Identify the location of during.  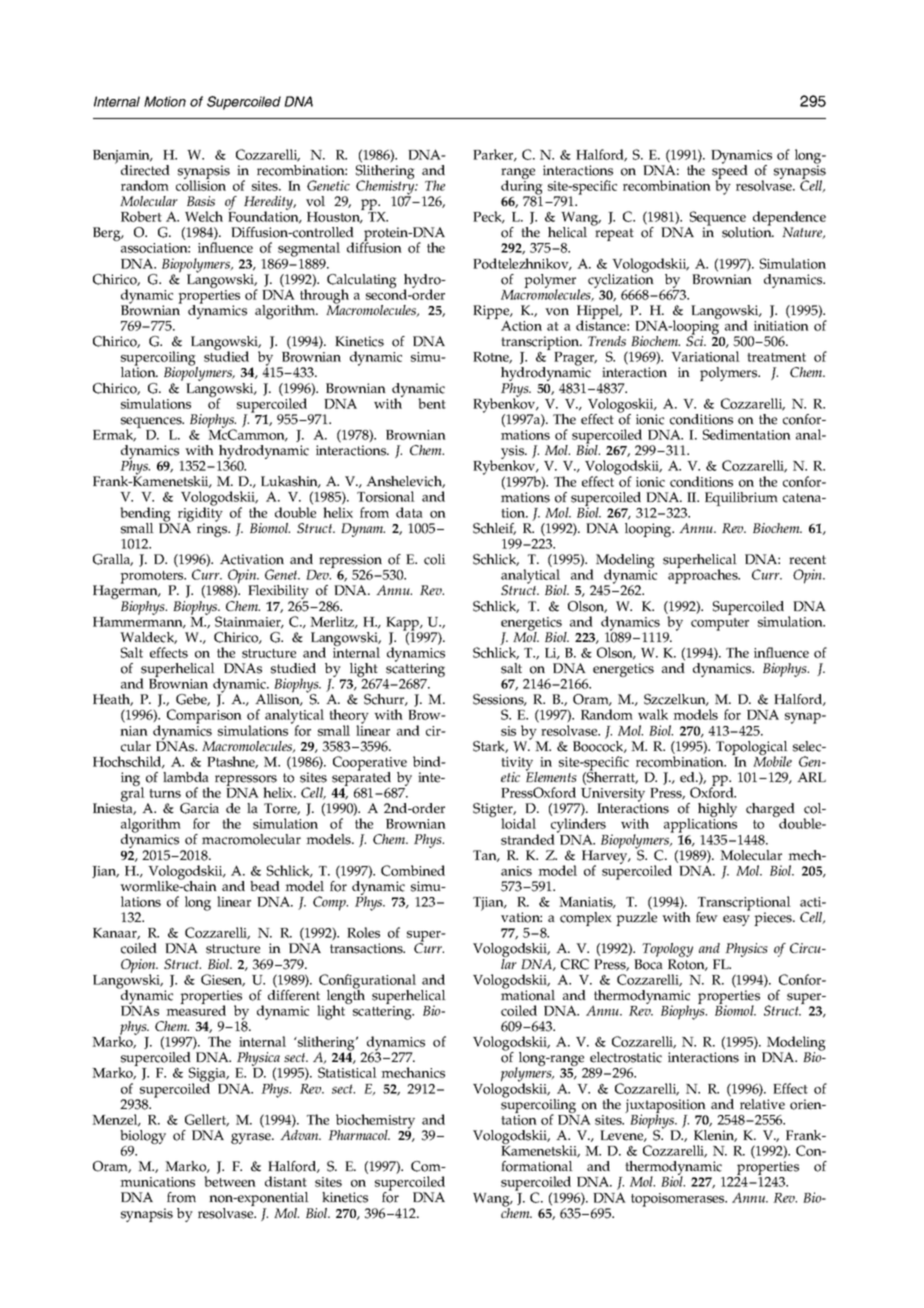
(522, 187).
